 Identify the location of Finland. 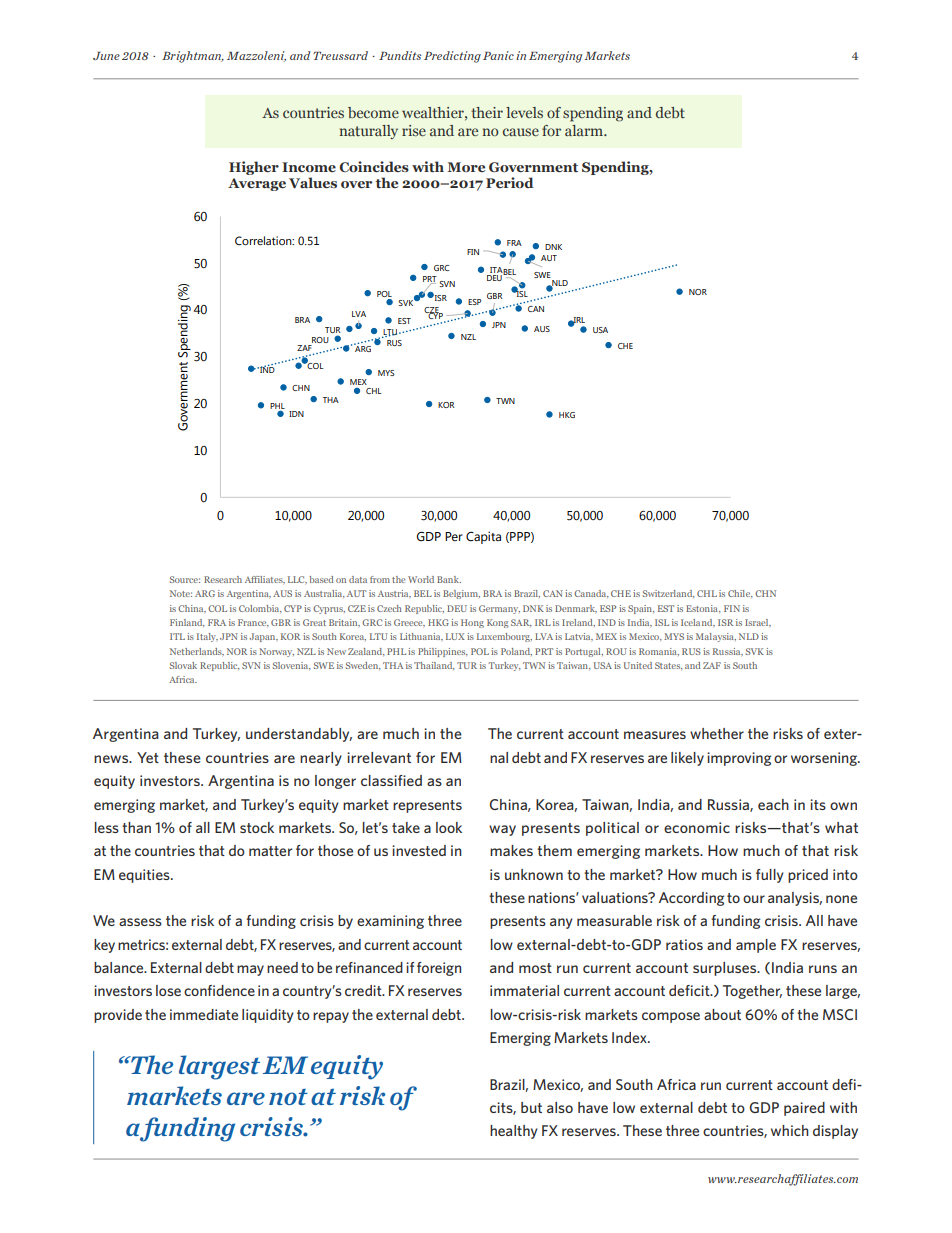
(187, 623).
